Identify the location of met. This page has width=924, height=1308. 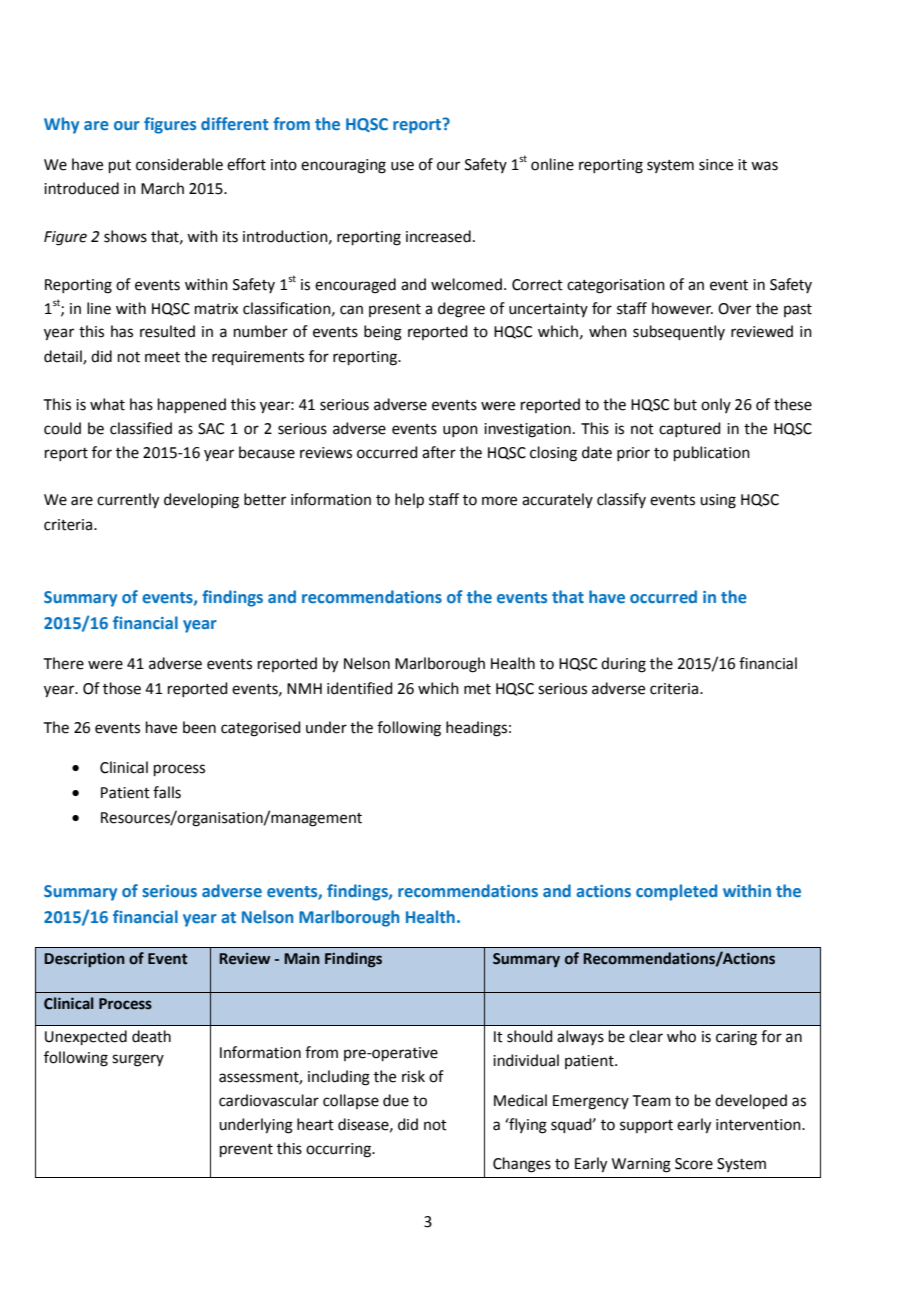
(477, 689).
